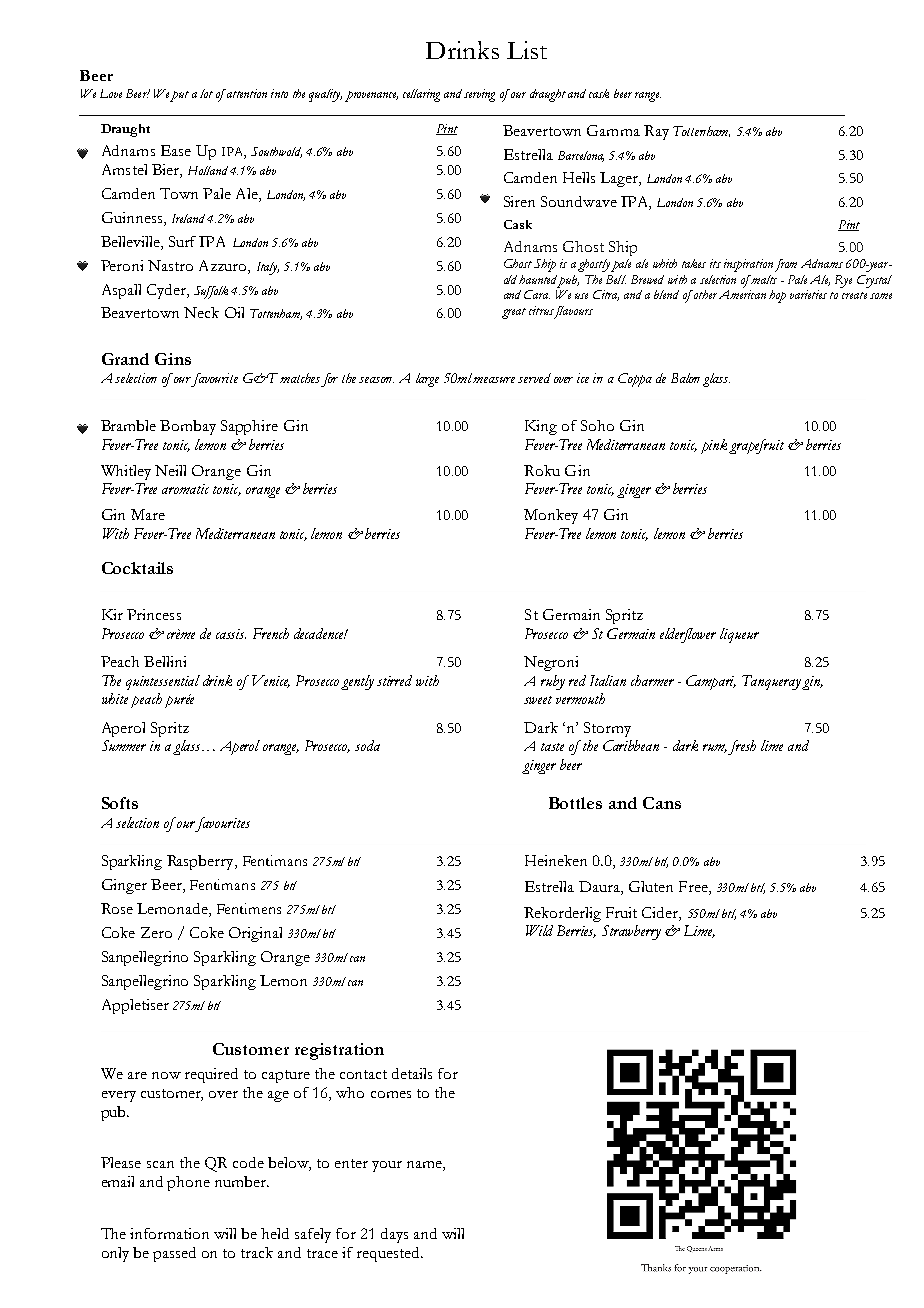  What do you see at coordinates (394, 1235) in the document?
I see `days` at bounding box center [394, 1235].
